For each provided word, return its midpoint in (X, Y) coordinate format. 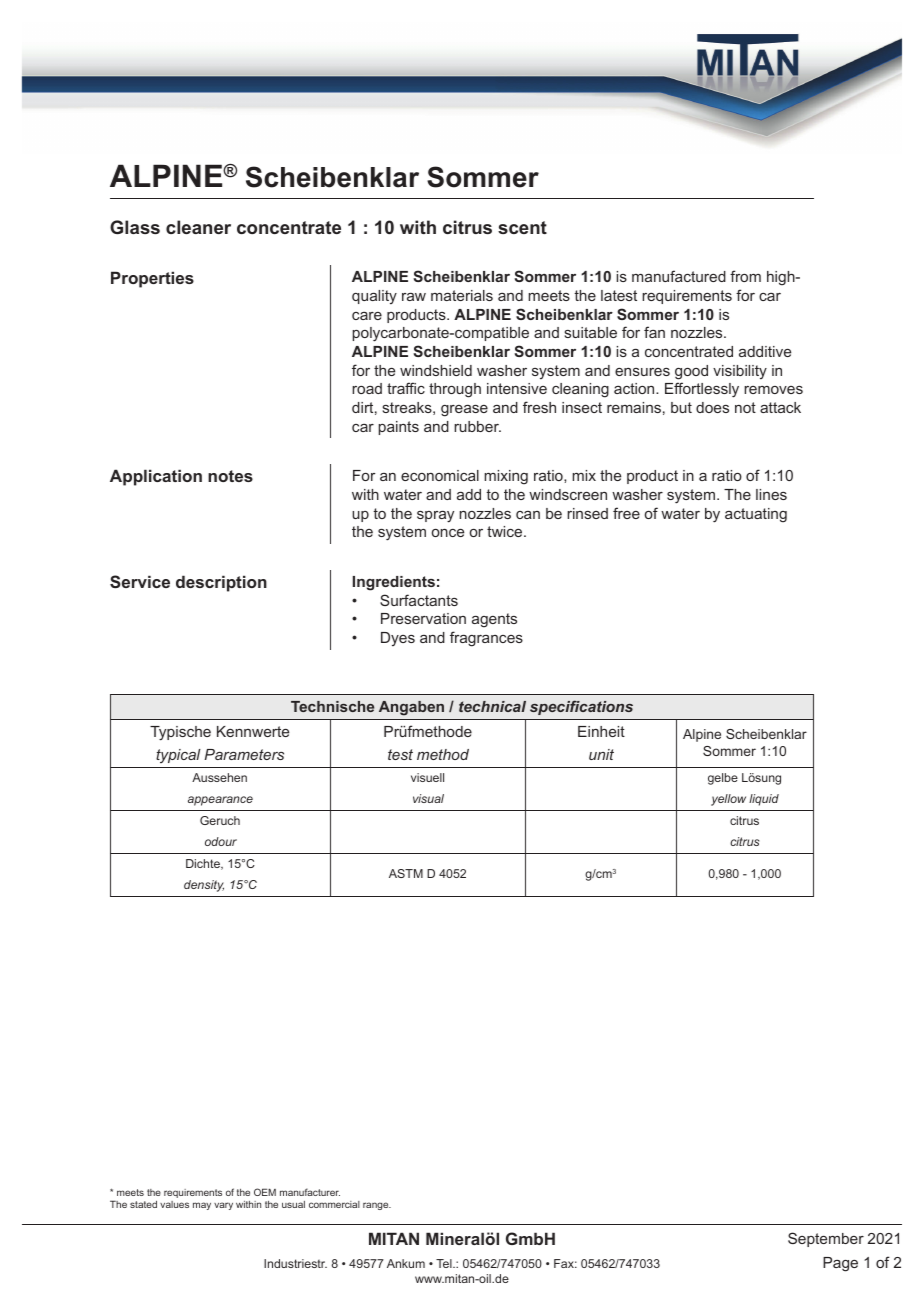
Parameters (244, 754)
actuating (756, 515)
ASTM (406, 873)
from (745, 276)
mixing (506, 477)
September (826, 1239)
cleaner (198, 227)
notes (230, 476)
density (204, 886)
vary (223, 1206)
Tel (445, 1263)
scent (522, 227)
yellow (728, 800)
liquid (764, 800)
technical (492, 706)
